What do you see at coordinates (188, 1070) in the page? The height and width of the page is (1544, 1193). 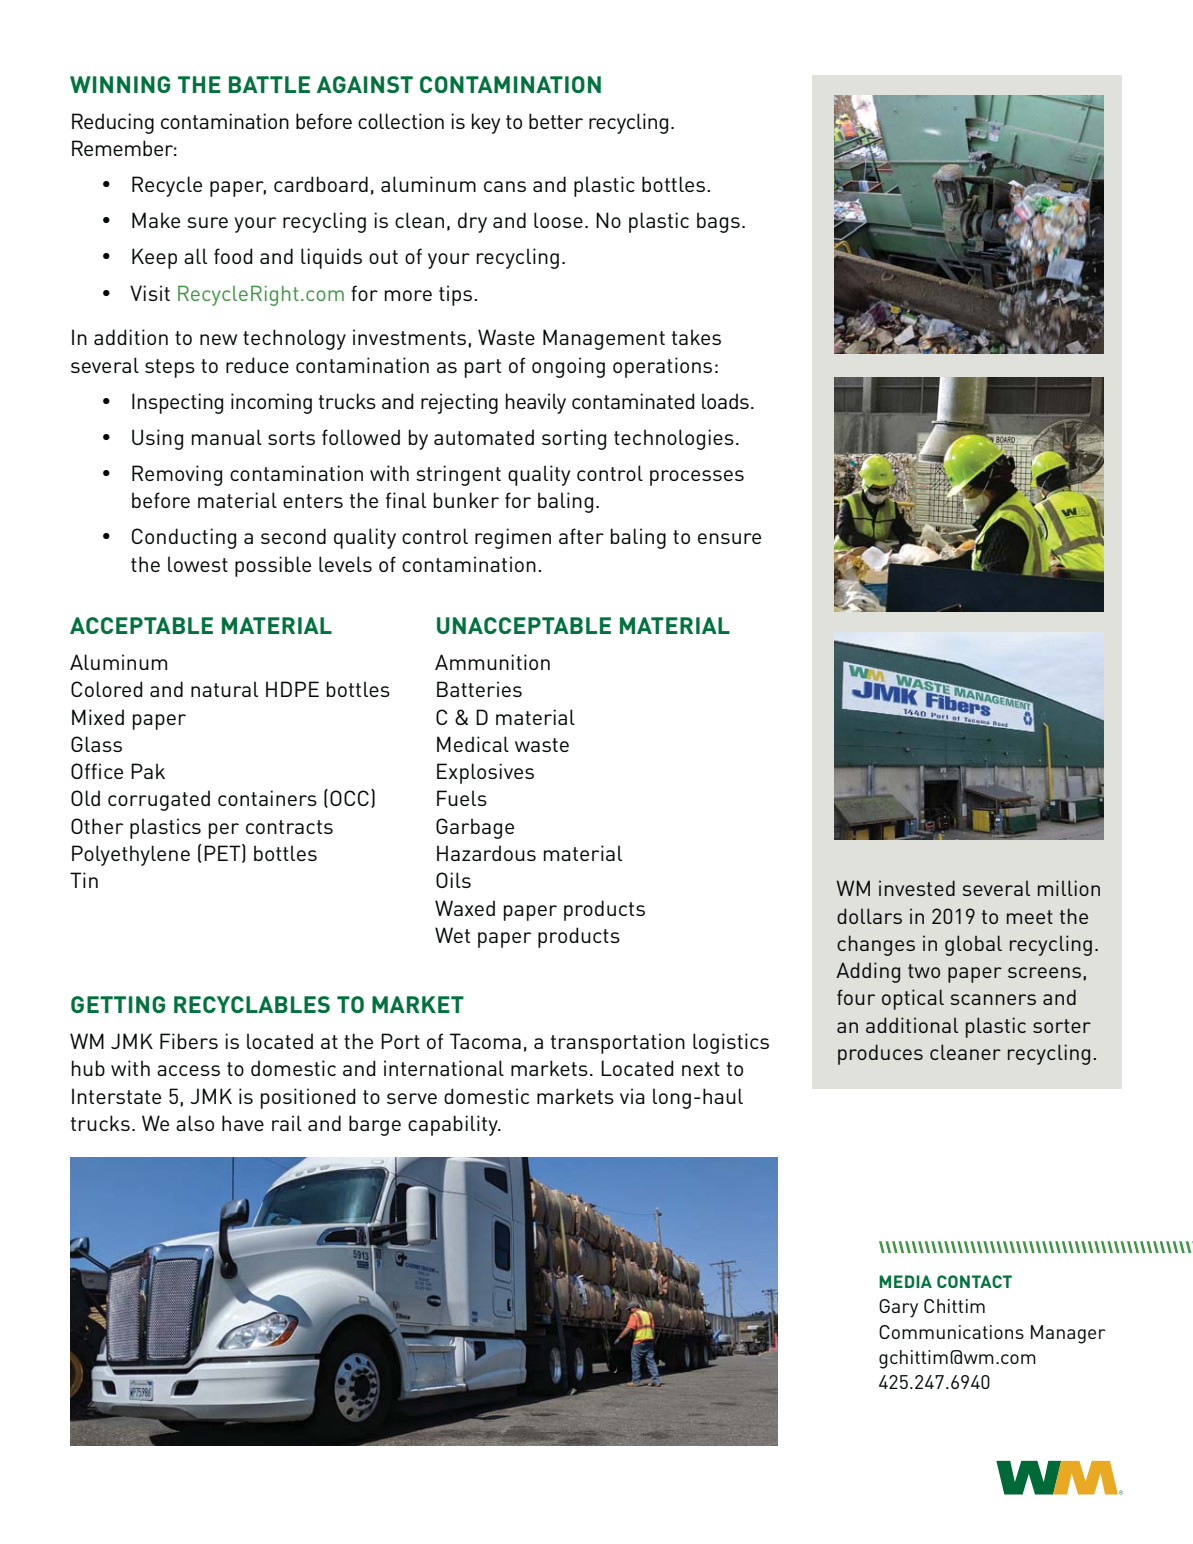 I see `access` at bounding box center [188, 1070].
